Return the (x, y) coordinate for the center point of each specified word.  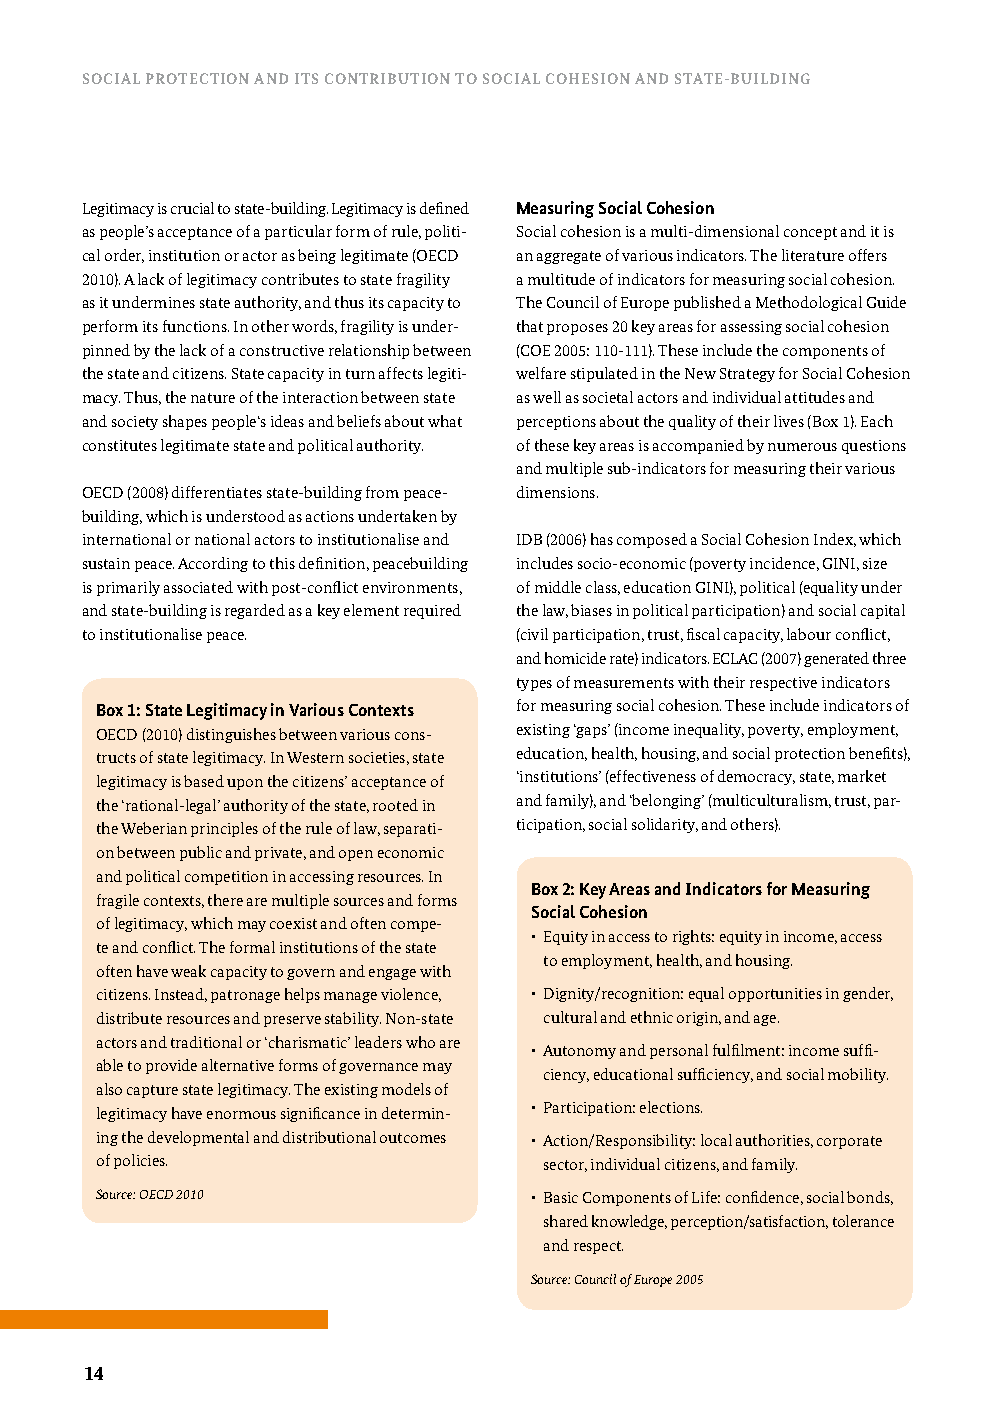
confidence (762, 1197)
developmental (198, 1138)
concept (810, 233)
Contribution (387, 78)
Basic (561, 1197)
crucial (192, 208)
